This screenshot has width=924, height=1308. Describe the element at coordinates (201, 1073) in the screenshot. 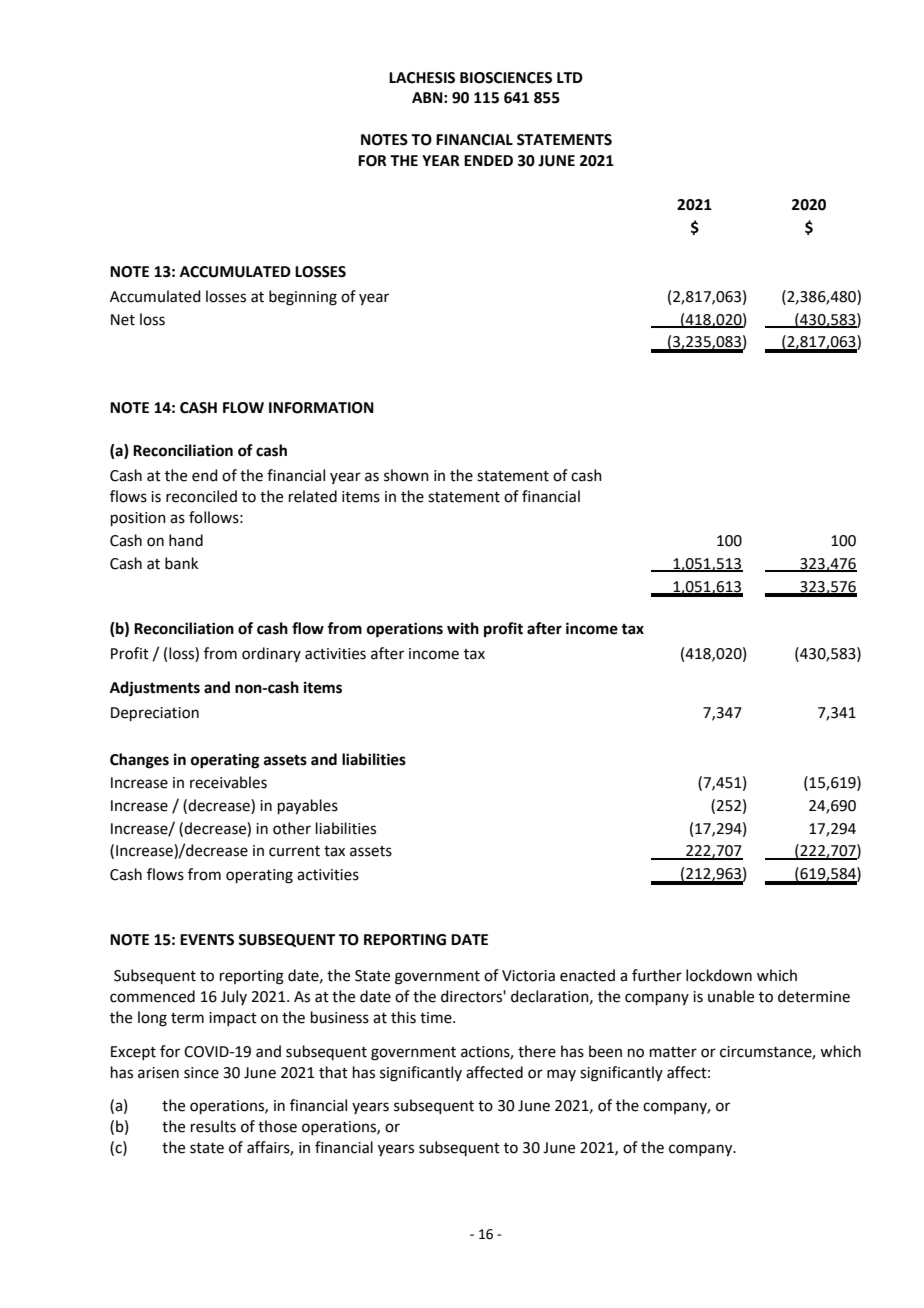

I see `since` at that location.
